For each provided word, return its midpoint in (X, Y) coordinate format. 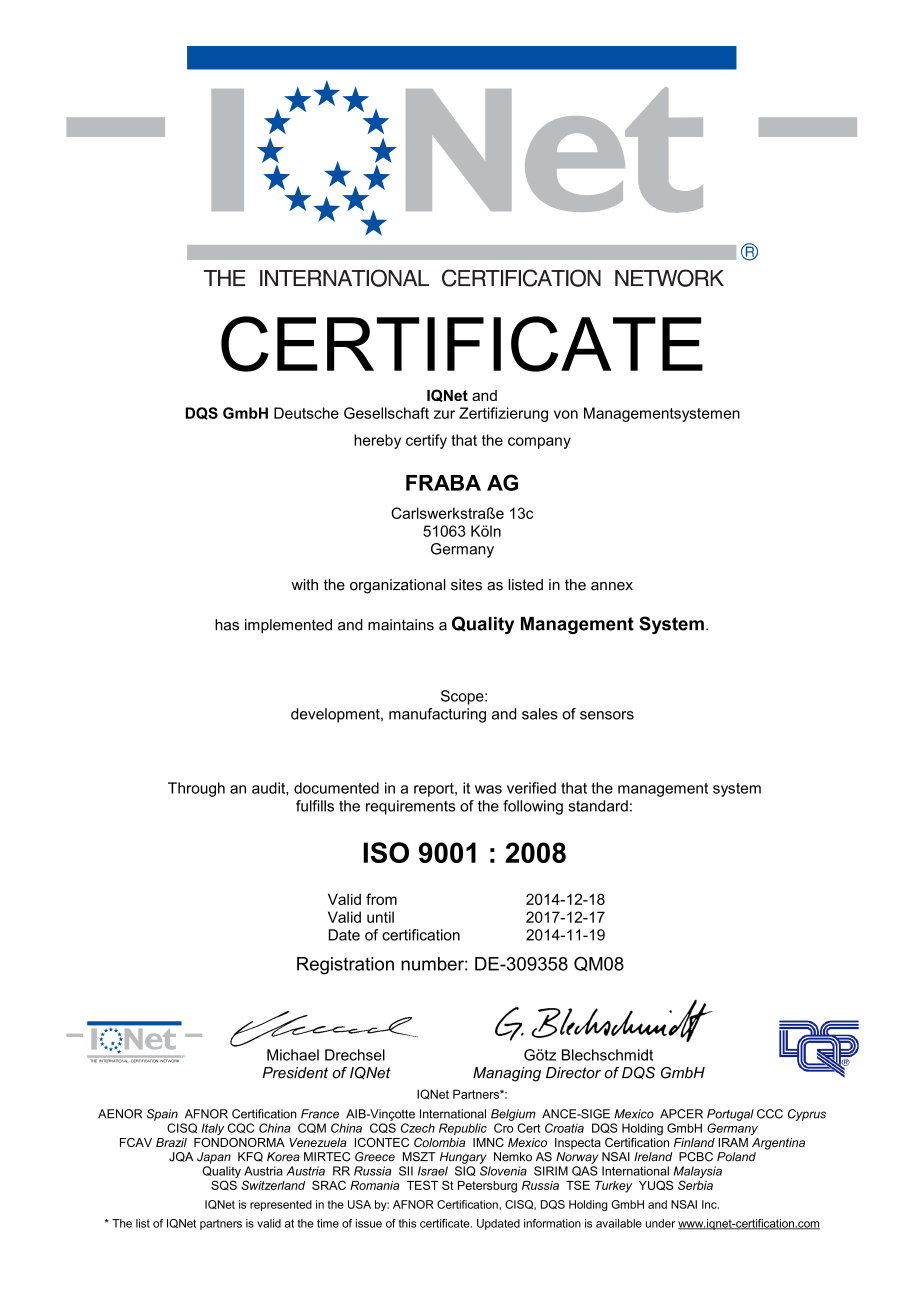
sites (466, 585)
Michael (293, 1055)
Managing (507, 1074)
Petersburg (487, 1187)
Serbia (695, 1185)
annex (612, 586)
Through (196, 789)
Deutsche (306, 413)
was (488, 789)
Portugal (730, 1115)
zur (444, 414)
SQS (224, 1185)
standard (598, 806)
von (566, 414)
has (227, 625)
